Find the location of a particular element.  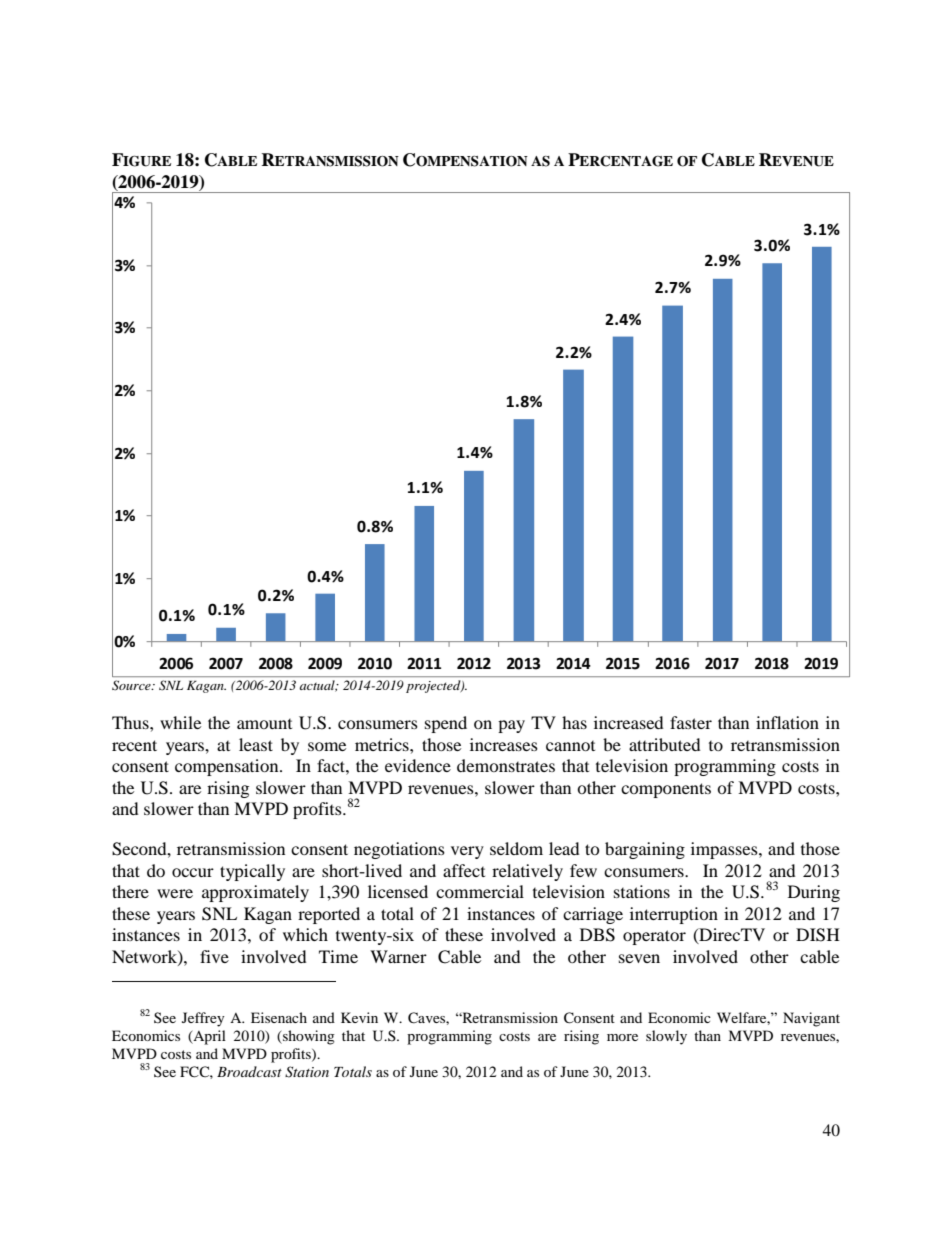

five is located at coordinates (214, 956).
